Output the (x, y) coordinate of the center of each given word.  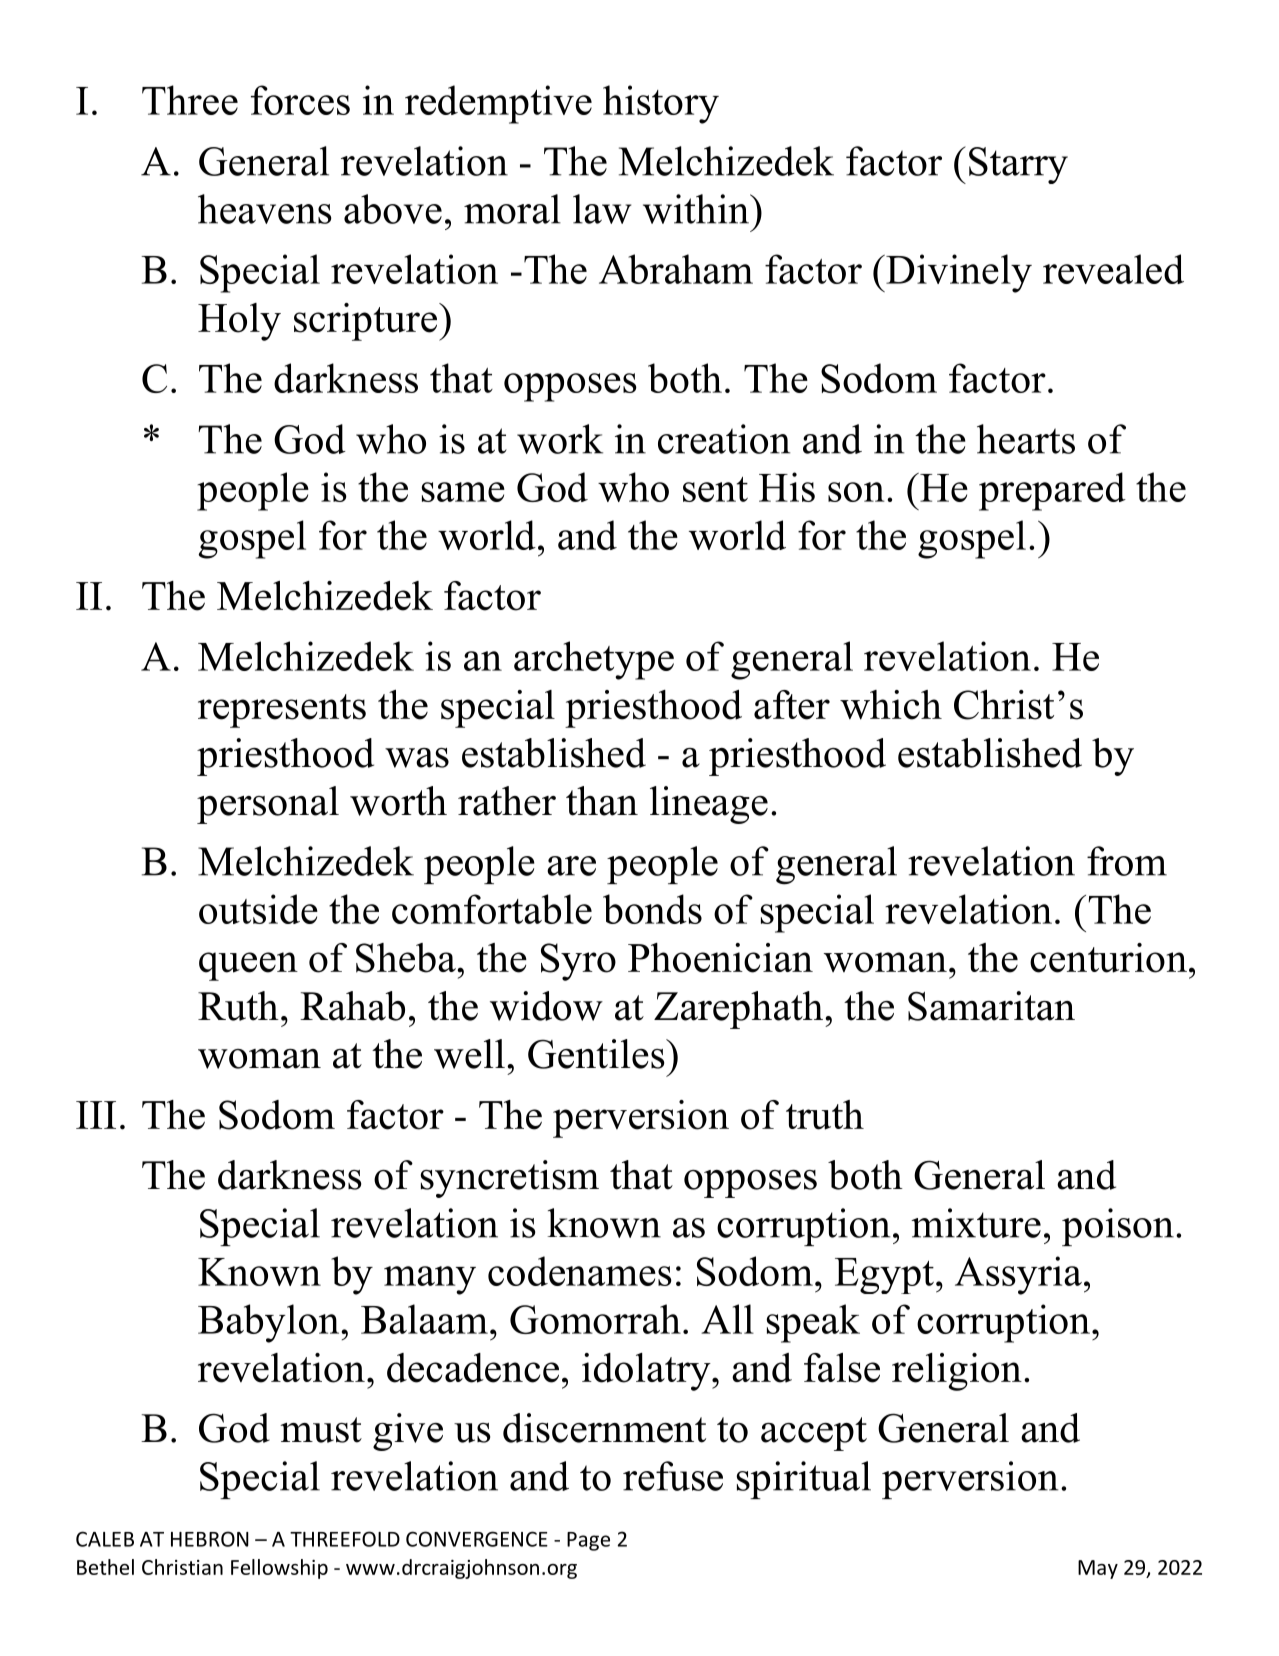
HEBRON (210, 1539)
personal (268, 805)
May (1098, 1569)
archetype (594, 660)
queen (248, 966)
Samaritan (991, 1006)
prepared (1052, 491)
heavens (265, 209)
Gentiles (597, 1054)
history (661, 104)
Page (588, 1541)
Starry (1018, 165)
